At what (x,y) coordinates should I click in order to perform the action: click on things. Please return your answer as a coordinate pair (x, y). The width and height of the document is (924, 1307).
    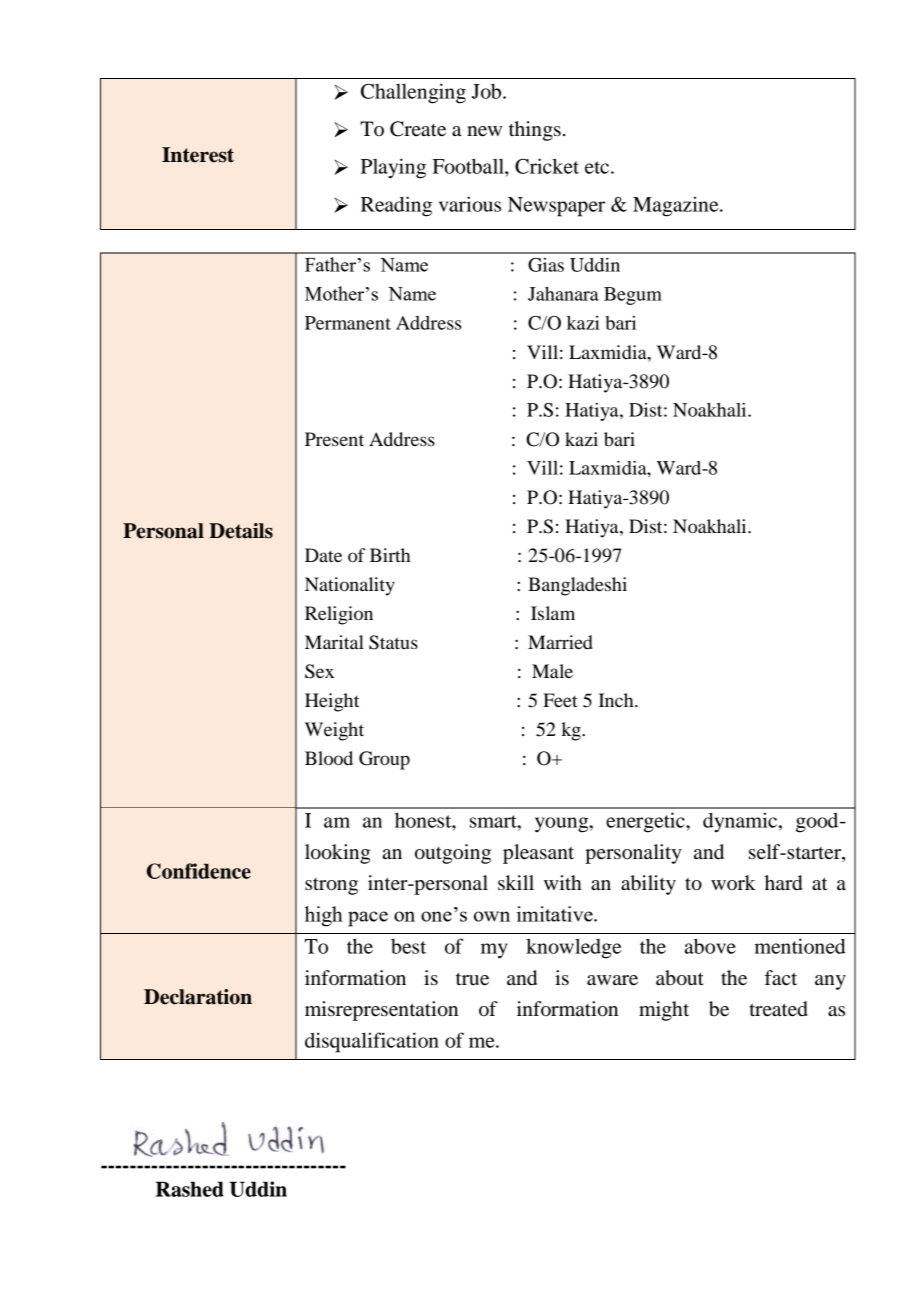
    Looking at the image, I should click on (535, 131).
